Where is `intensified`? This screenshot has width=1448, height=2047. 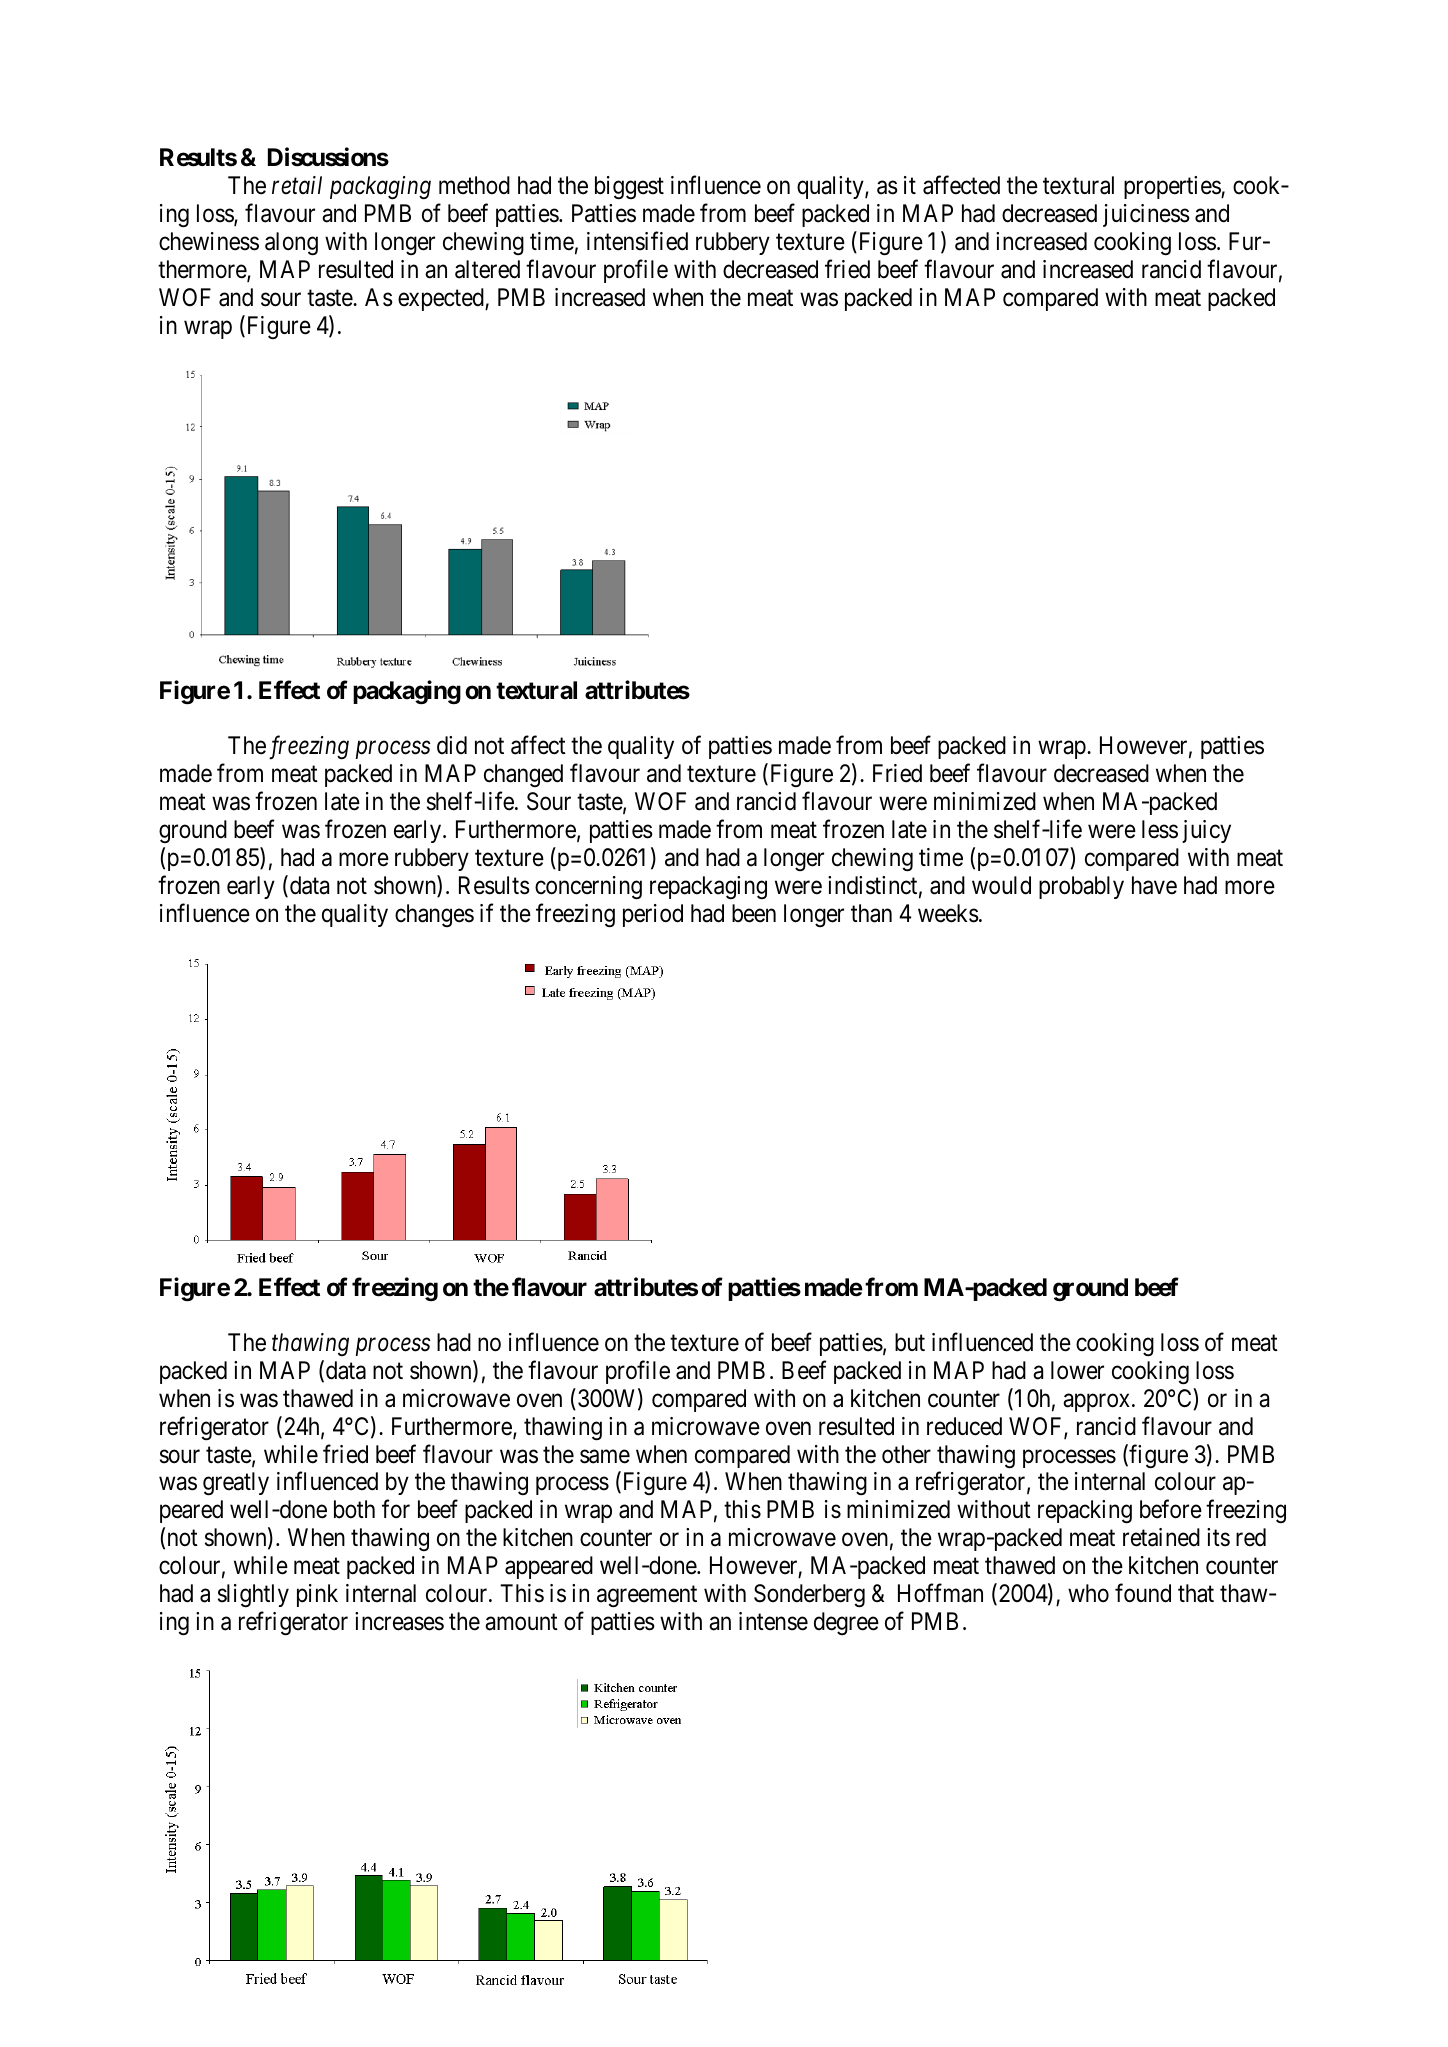 intensified is located at coordinates (637, 241).
